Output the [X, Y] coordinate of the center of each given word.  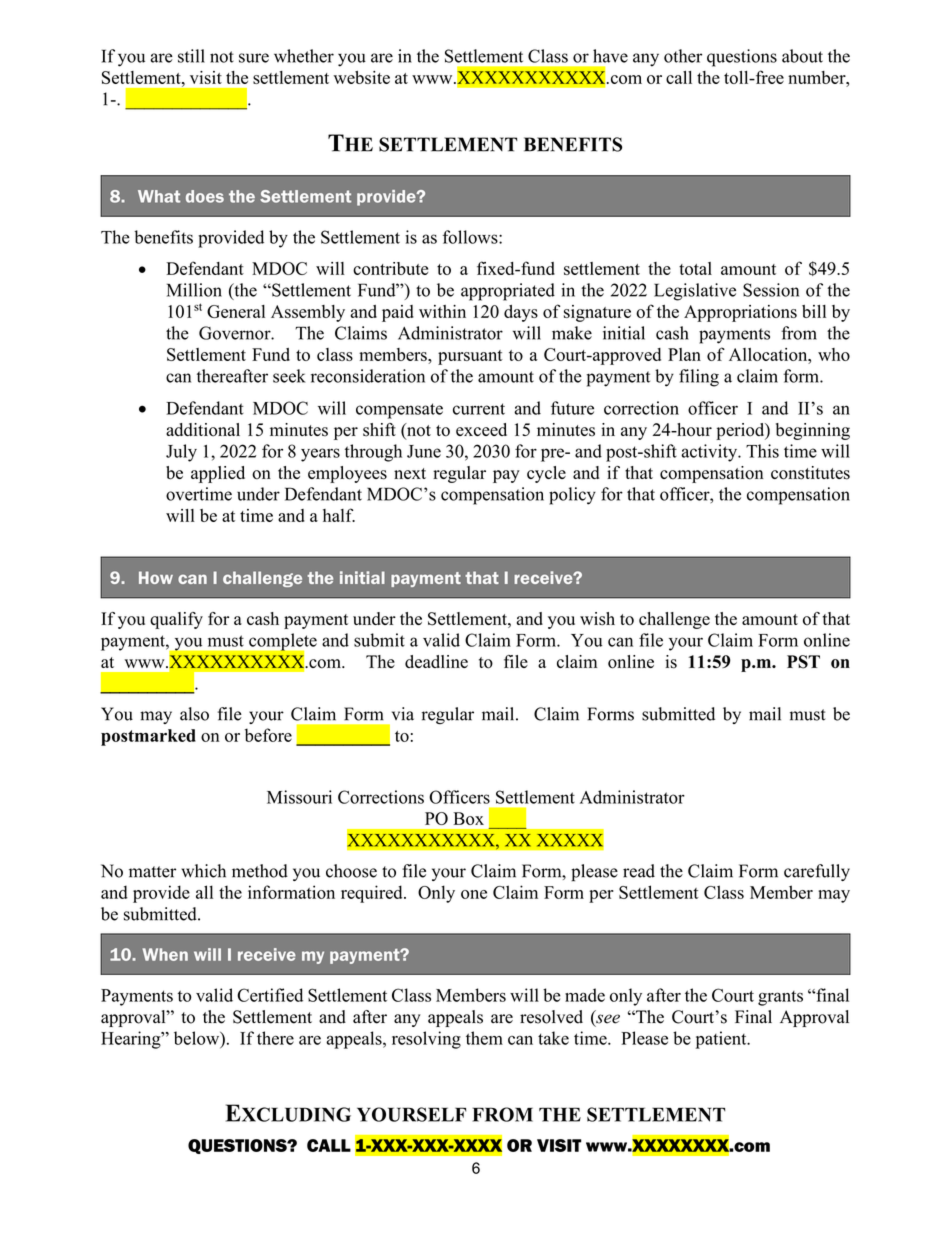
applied [218, 474]
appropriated [508, 292]
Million [194, 290]
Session [771, 290]
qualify [176, 620]
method [260, 871]
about [802, 56]
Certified [270, 995]
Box [469, 818]
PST [803, 662]
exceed [481, 429]
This [762, 451]
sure [254, 58]
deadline [436, 661]
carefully [817, 872]
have [610, 56]
